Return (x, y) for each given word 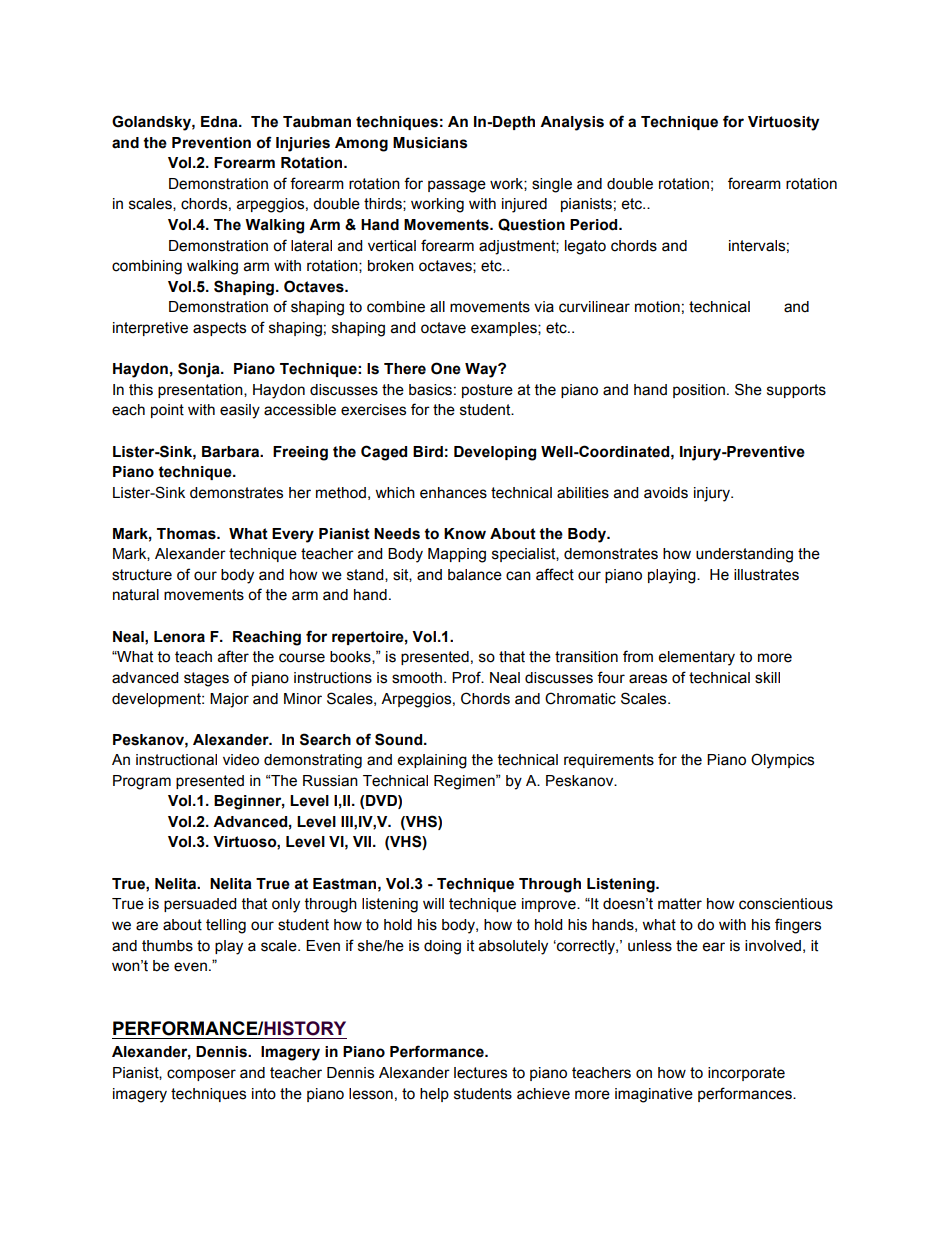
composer (201, 1075)
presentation (201, 391)
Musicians (430, 143)
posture (487, 391)
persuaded (200, 905)
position (699, 391)
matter (680, 904)
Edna (220, 122)
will (433, 903)
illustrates (766, 575)
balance (475, 575)
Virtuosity (783, 123)
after (233, 656)
